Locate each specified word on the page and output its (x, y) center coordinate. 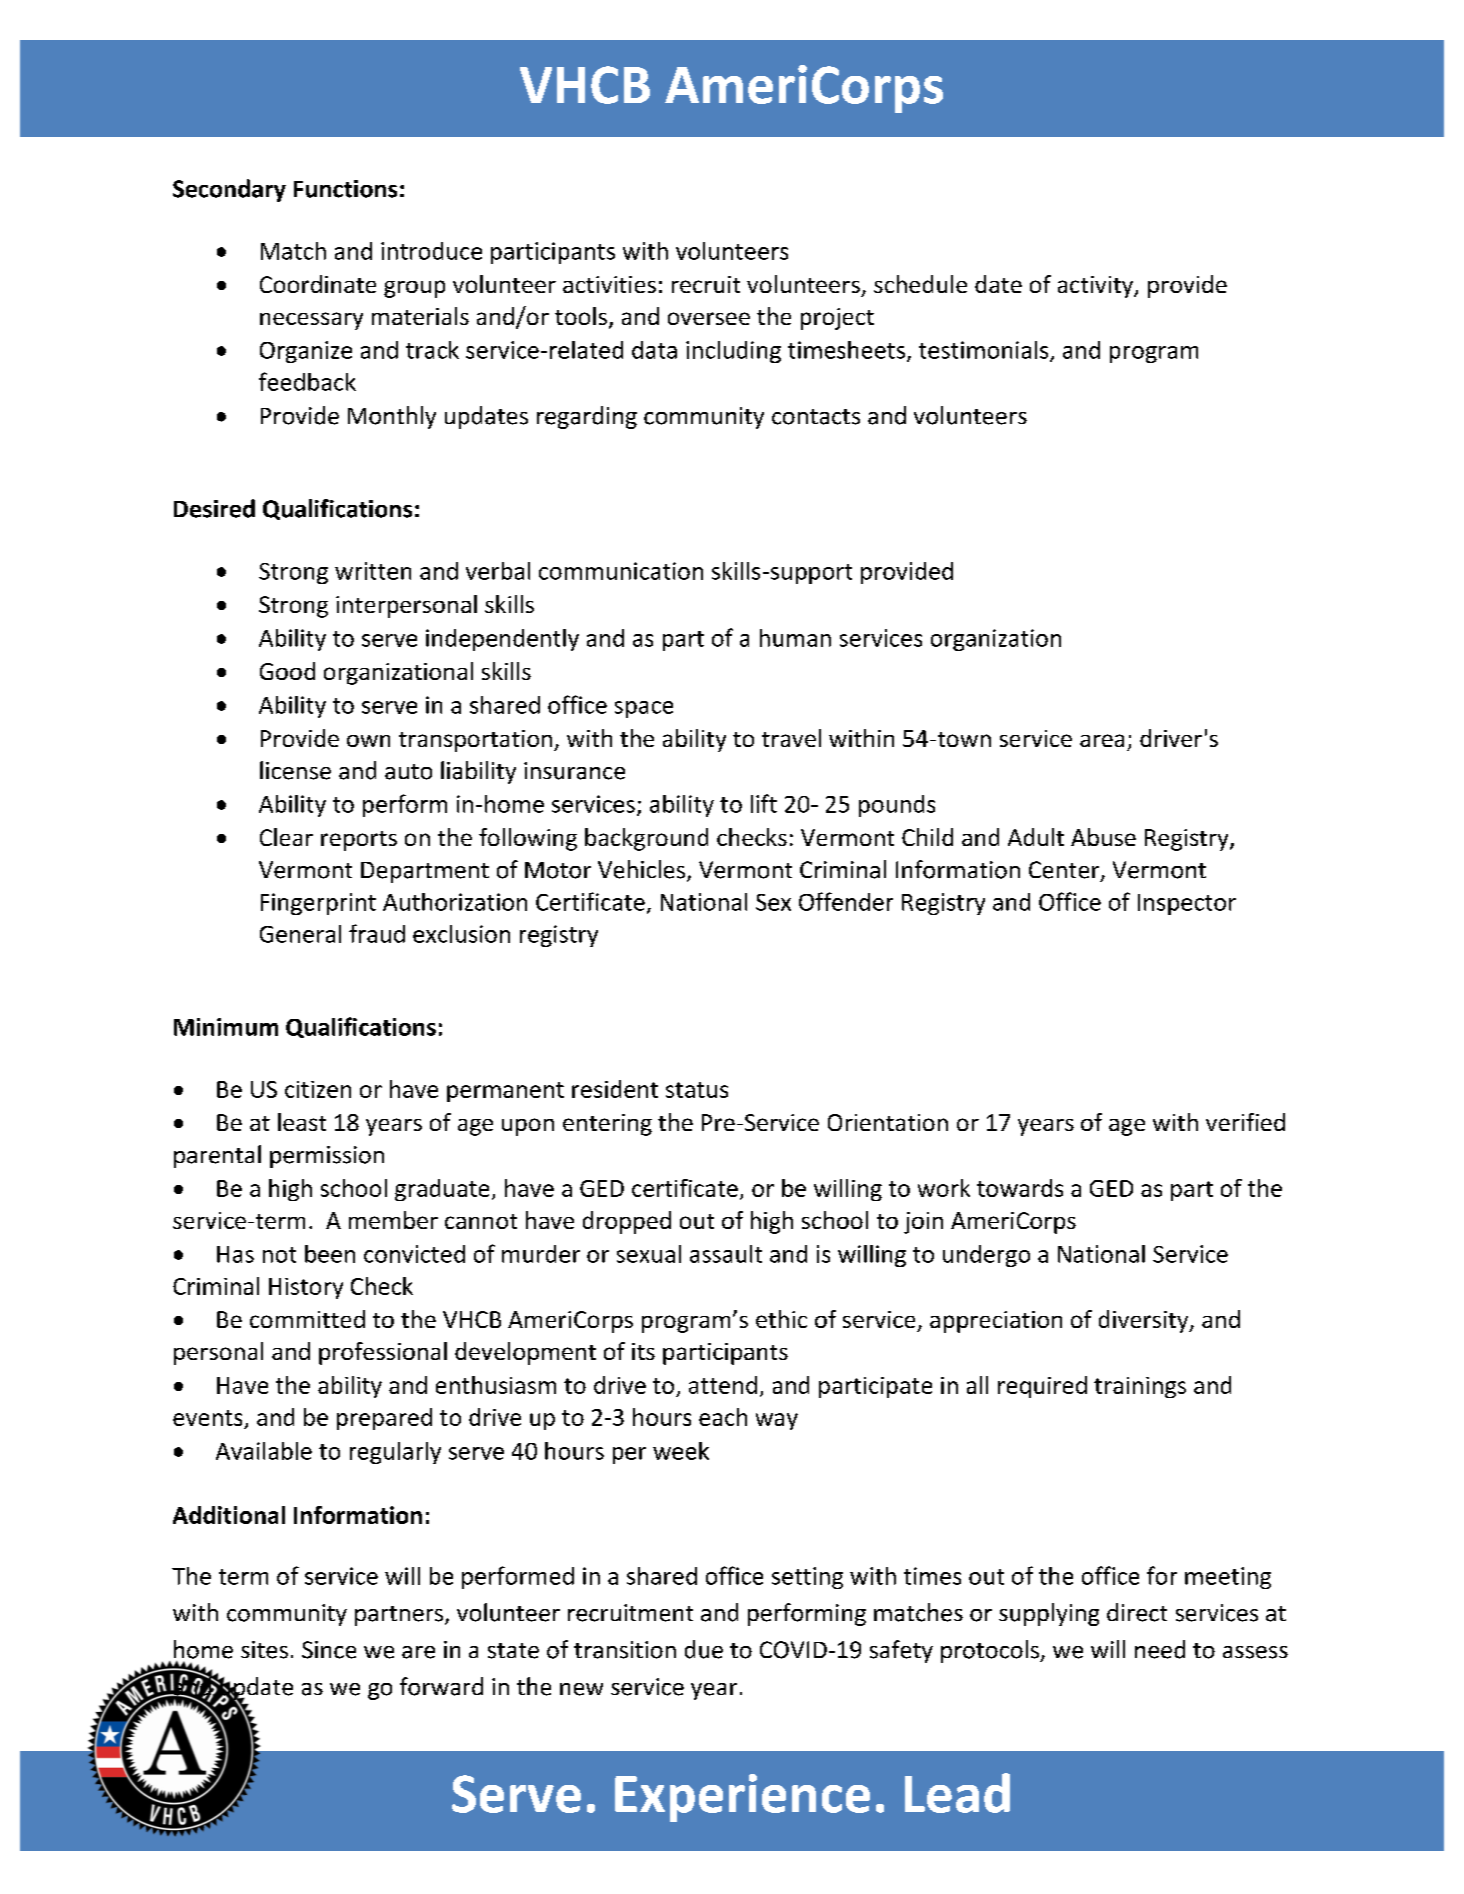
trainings (1140, 1387)
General (300, 934)
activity (1097, 287)
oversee (709, 318)
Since (329, 1650)
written (373, 571)
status (697, 1090)
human (795, 638)
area (1102, 740)
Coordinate (318, 284)
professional (383, 1353)
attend (723, 1385)
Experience (742, 1798)
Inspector (1187, 904)
